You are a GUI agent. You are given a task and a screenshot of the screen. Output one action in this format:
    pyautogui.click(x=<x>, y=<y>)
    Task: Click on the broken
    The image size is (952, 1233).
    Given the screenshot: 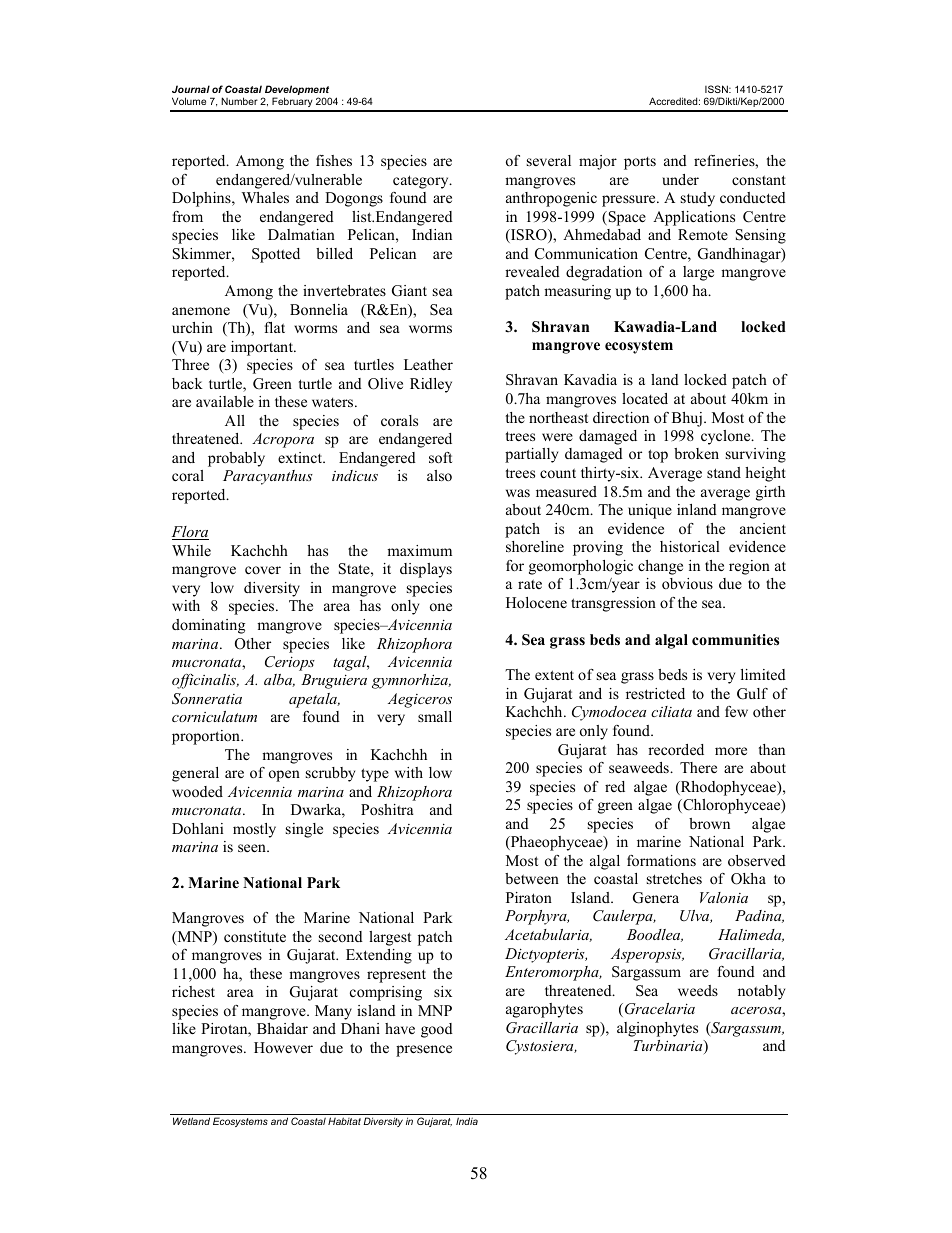 What is the action you would take?
    pyautogui.click(x=696, y=453)
